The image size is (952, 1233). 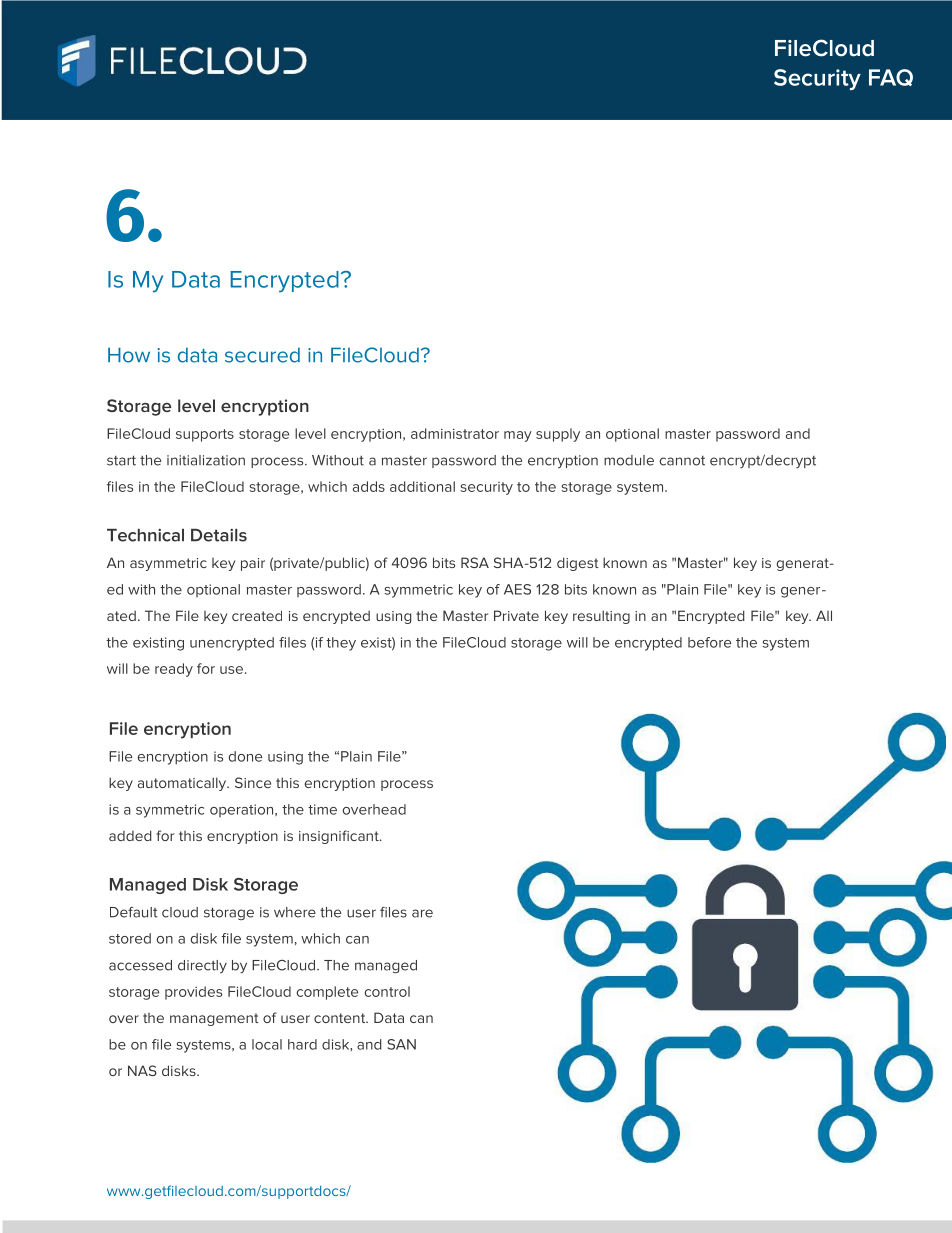 What do you see at coordinates (682, 461) in the screenshot?
I see `cannot` at bounding box center [682, 461].
